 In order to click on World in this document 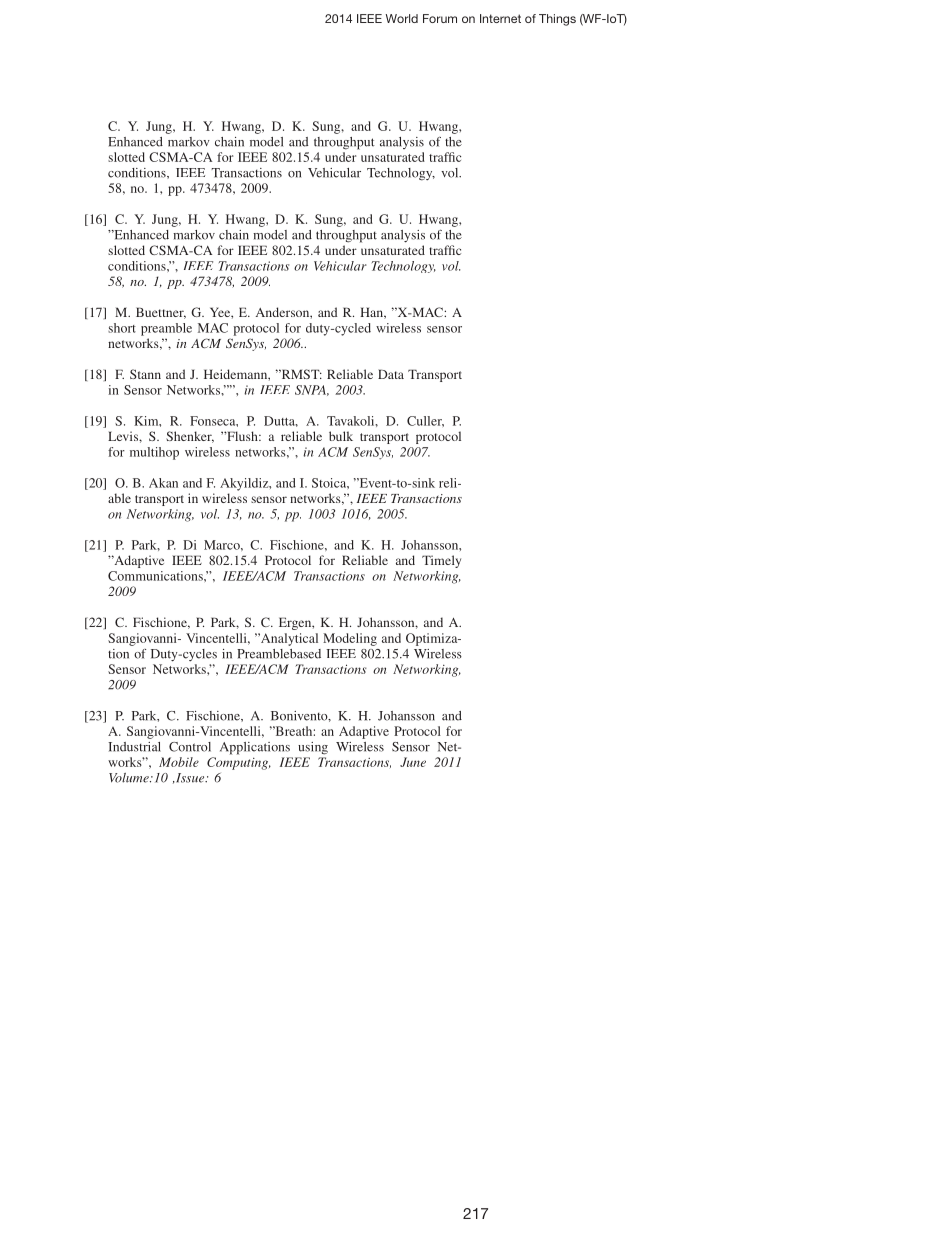, I will do `click(402, 18)`.
